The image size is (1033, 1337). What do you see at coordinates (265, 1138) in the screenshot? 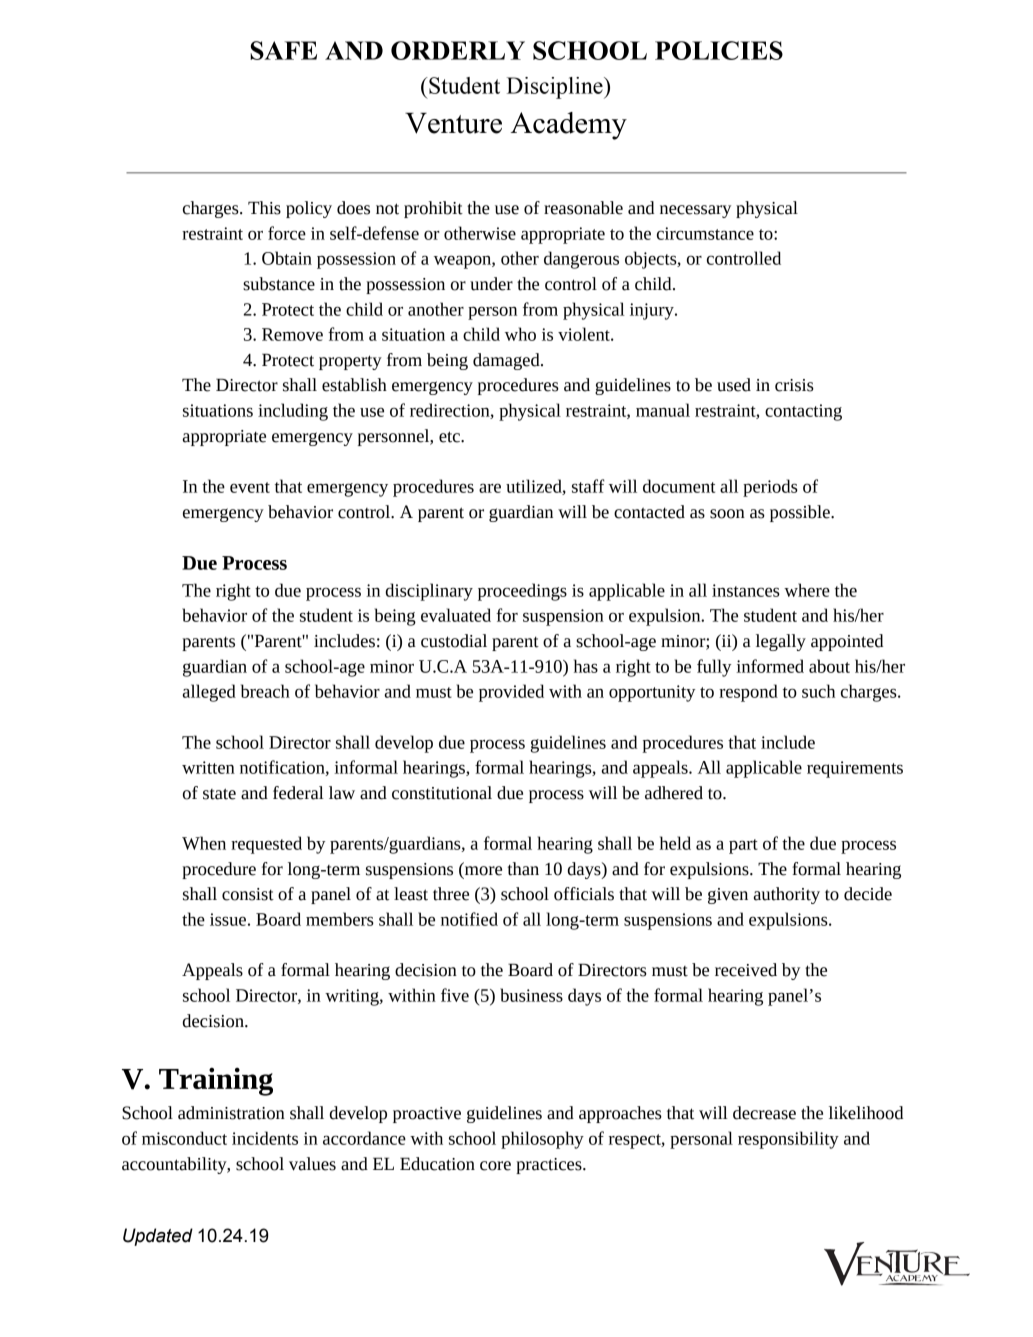
I see `incidents` at bounding box center [265, 1138].
